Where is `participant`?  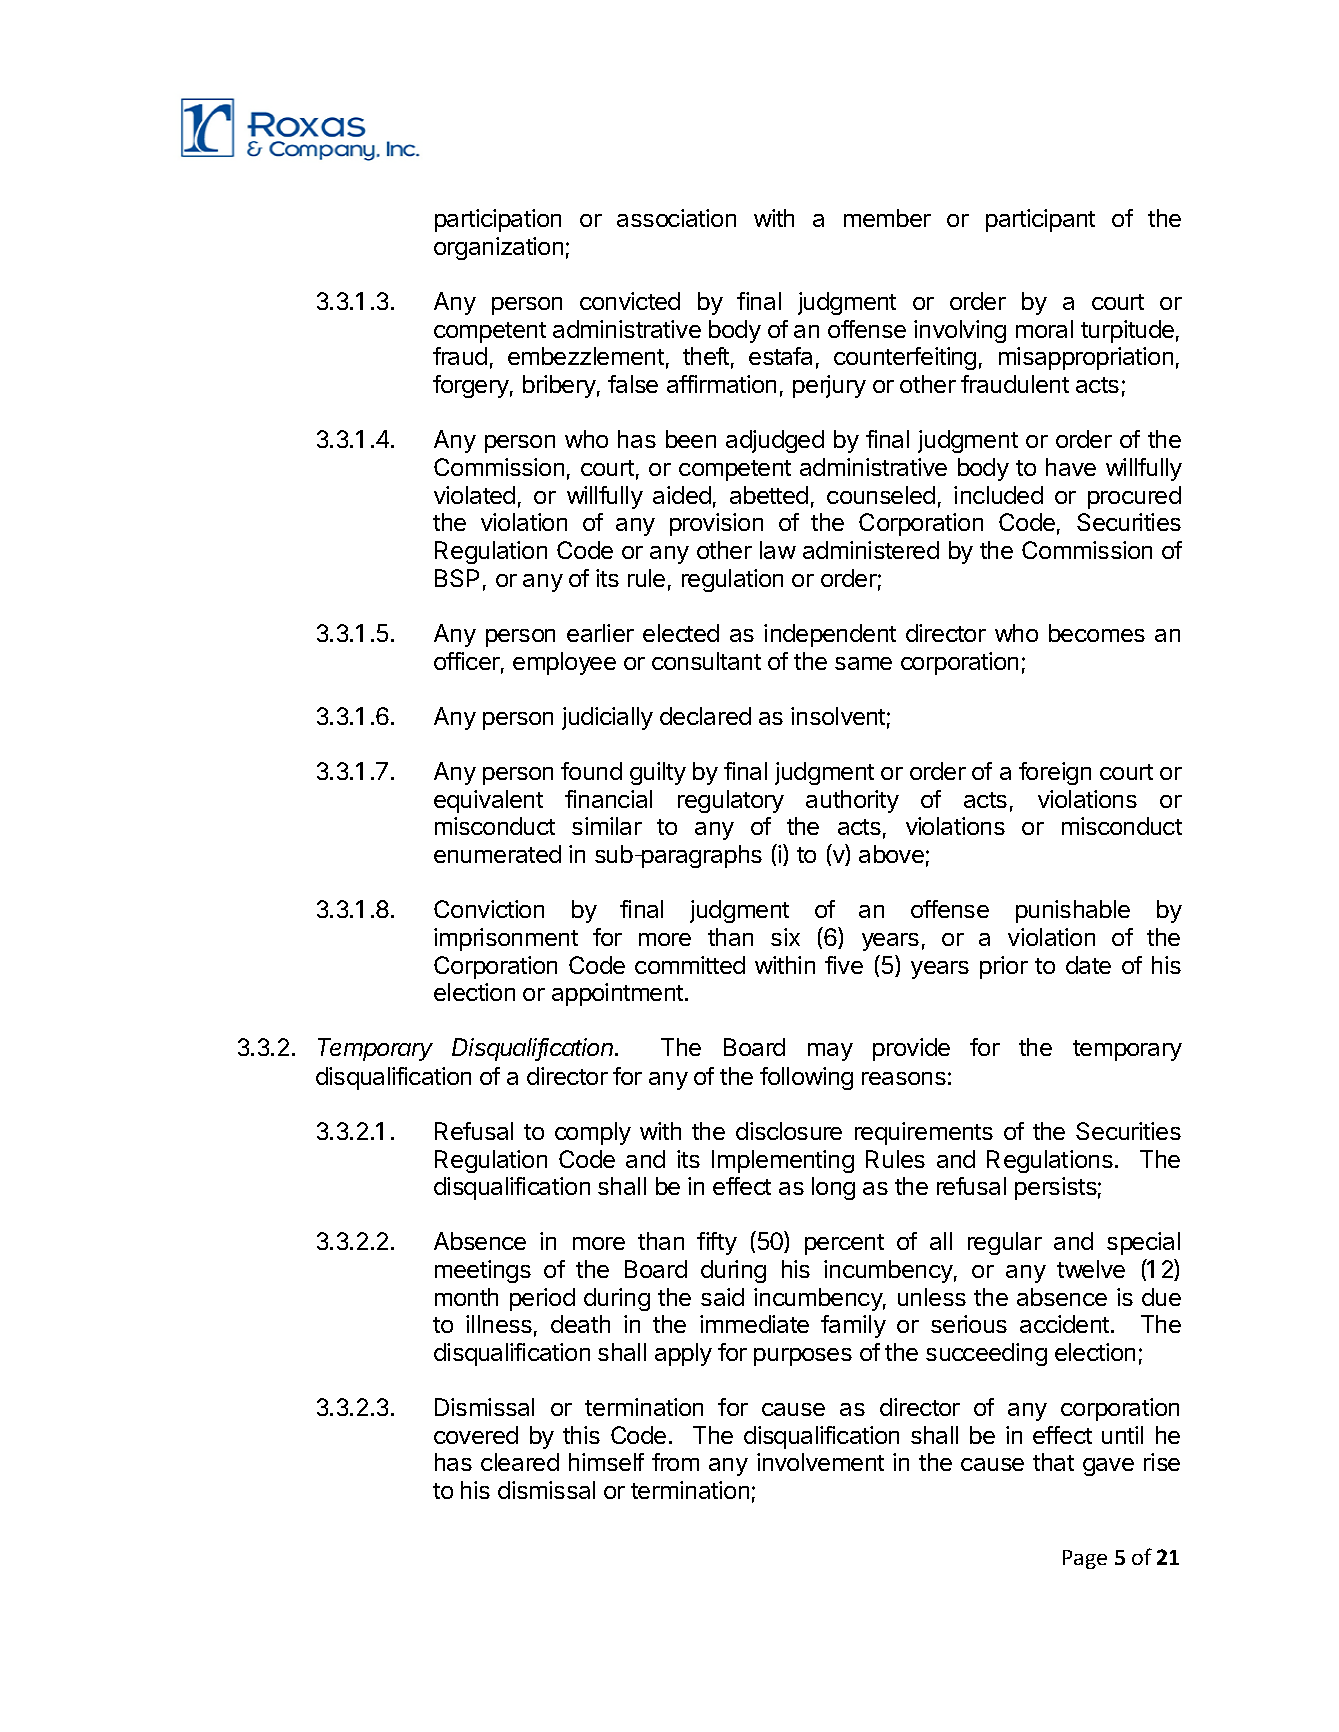
participant is located at coordinates (1040, 220).
